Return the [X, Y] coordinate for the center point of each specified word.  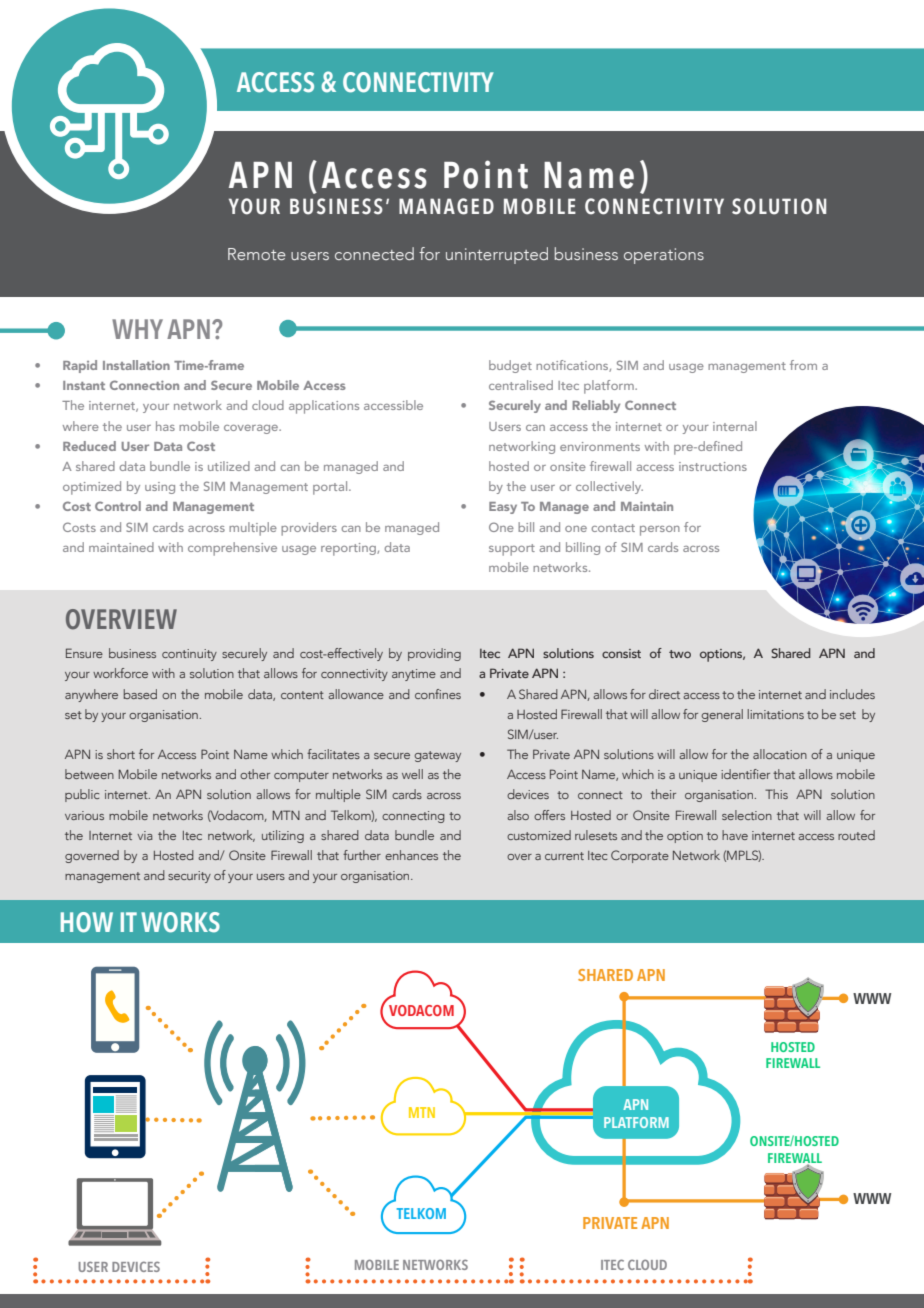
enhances [411, 855]
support [512, 550]
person [660, 531]
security [189, 877]
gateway [438, 756]
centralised [521, 385]
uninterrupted [497, 255]
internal [735, 426]
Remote [257, 254]
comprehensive [232, 549]
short [121, 754]
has [165, 426]
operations [664, 256]
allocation [780, 754]
